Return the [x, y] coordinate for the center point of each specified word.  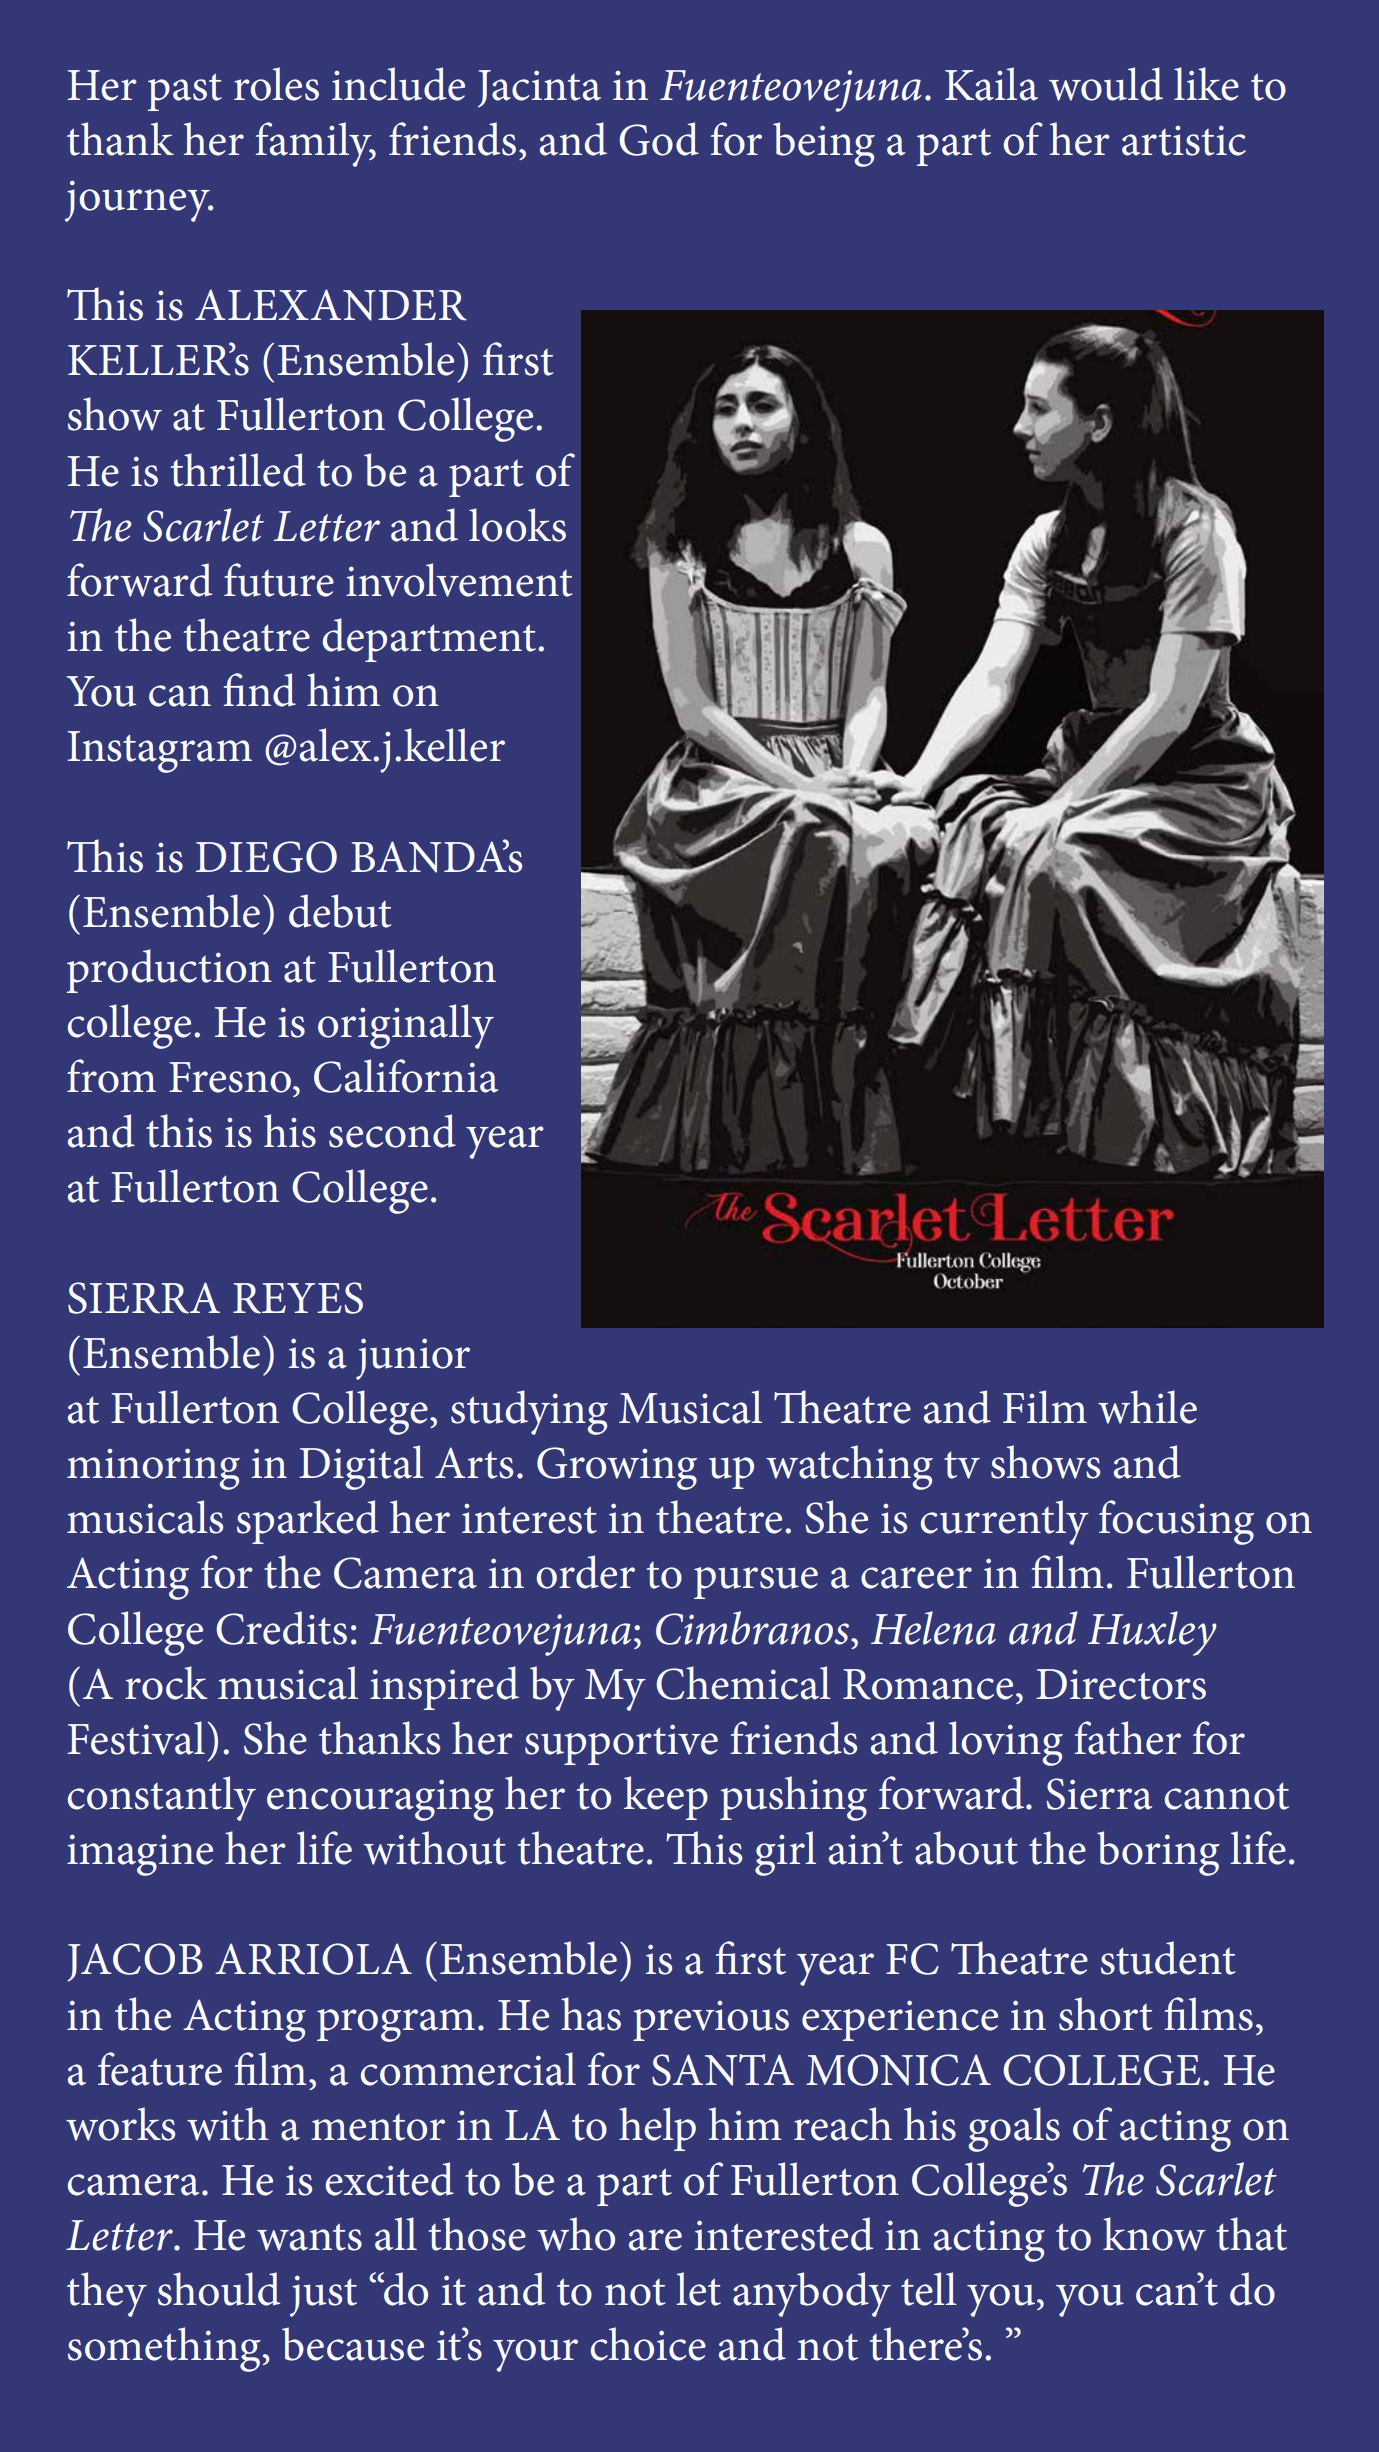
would [1106, 84]
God [659, 139]
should [219, 2289]
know [1154, 2234]
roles [276, 84]
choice [648, 2344]
